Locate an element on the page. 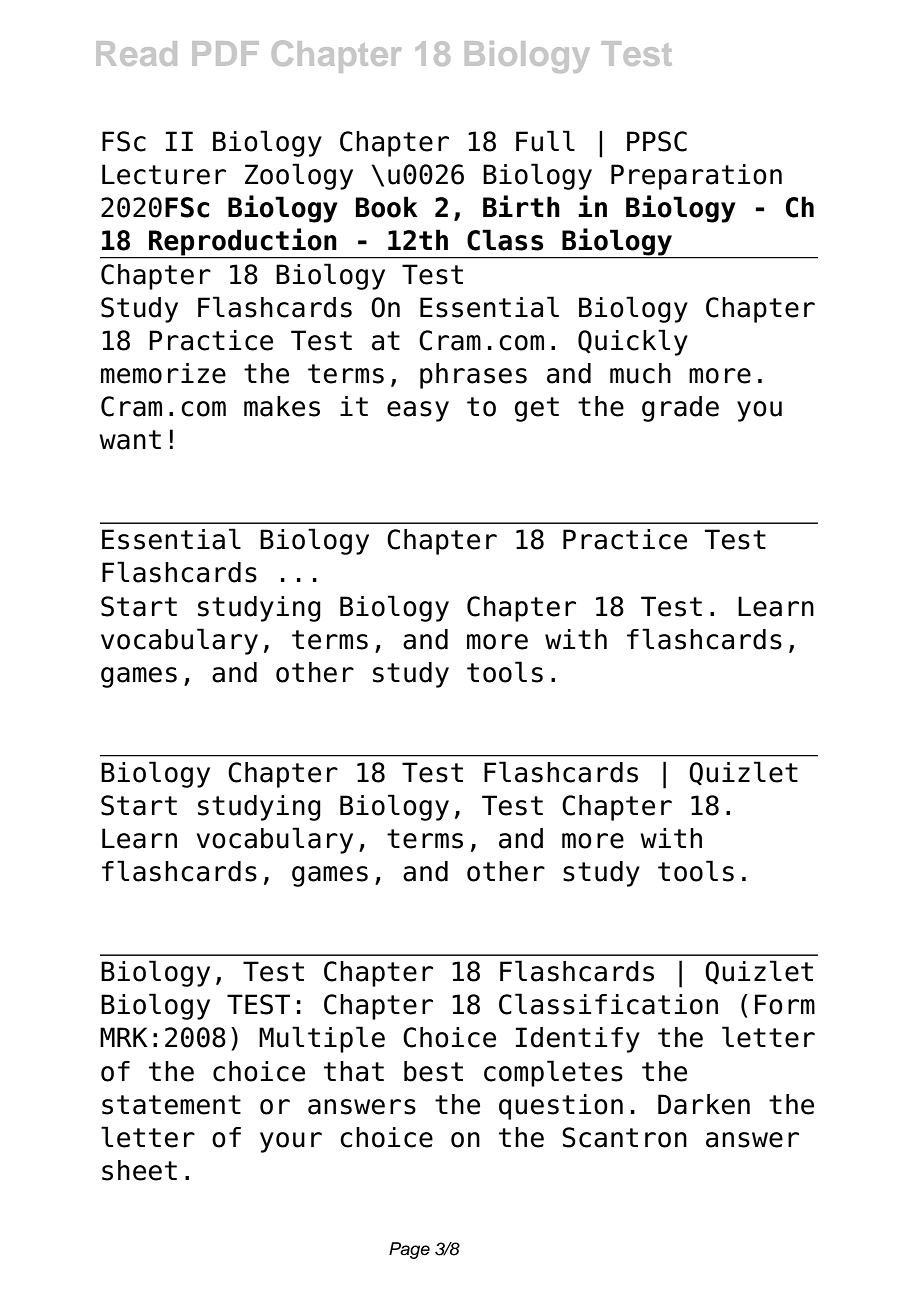 This page has width=924, height=1311. makes is located at coordinates (282, 406).
